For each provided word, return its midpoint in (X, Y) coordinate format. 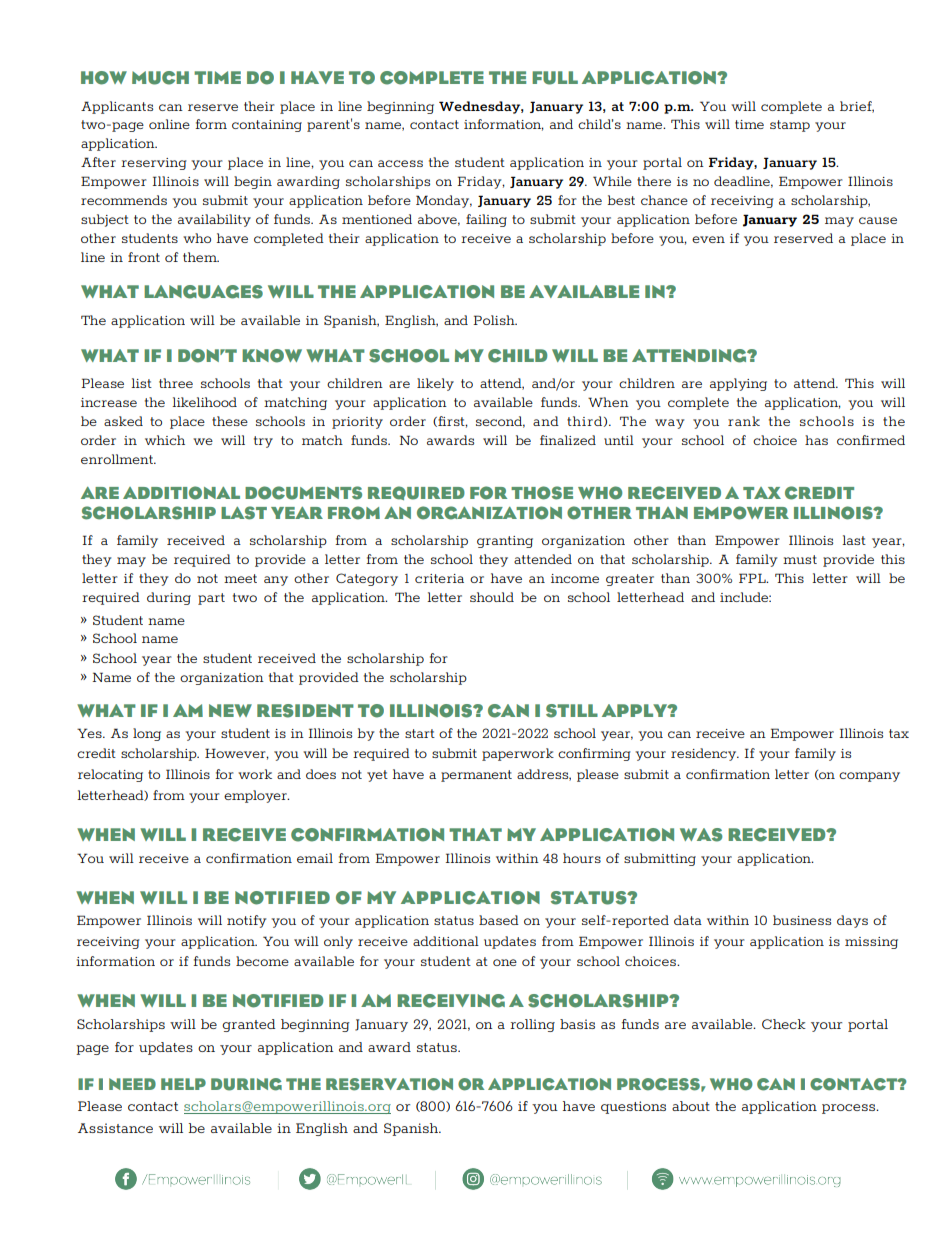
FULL (555, 78)
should (492, 597)
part (211, 599)
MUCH (160, 78)
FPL (753, 578)
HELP (183, 1084)
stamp (790, 126)
